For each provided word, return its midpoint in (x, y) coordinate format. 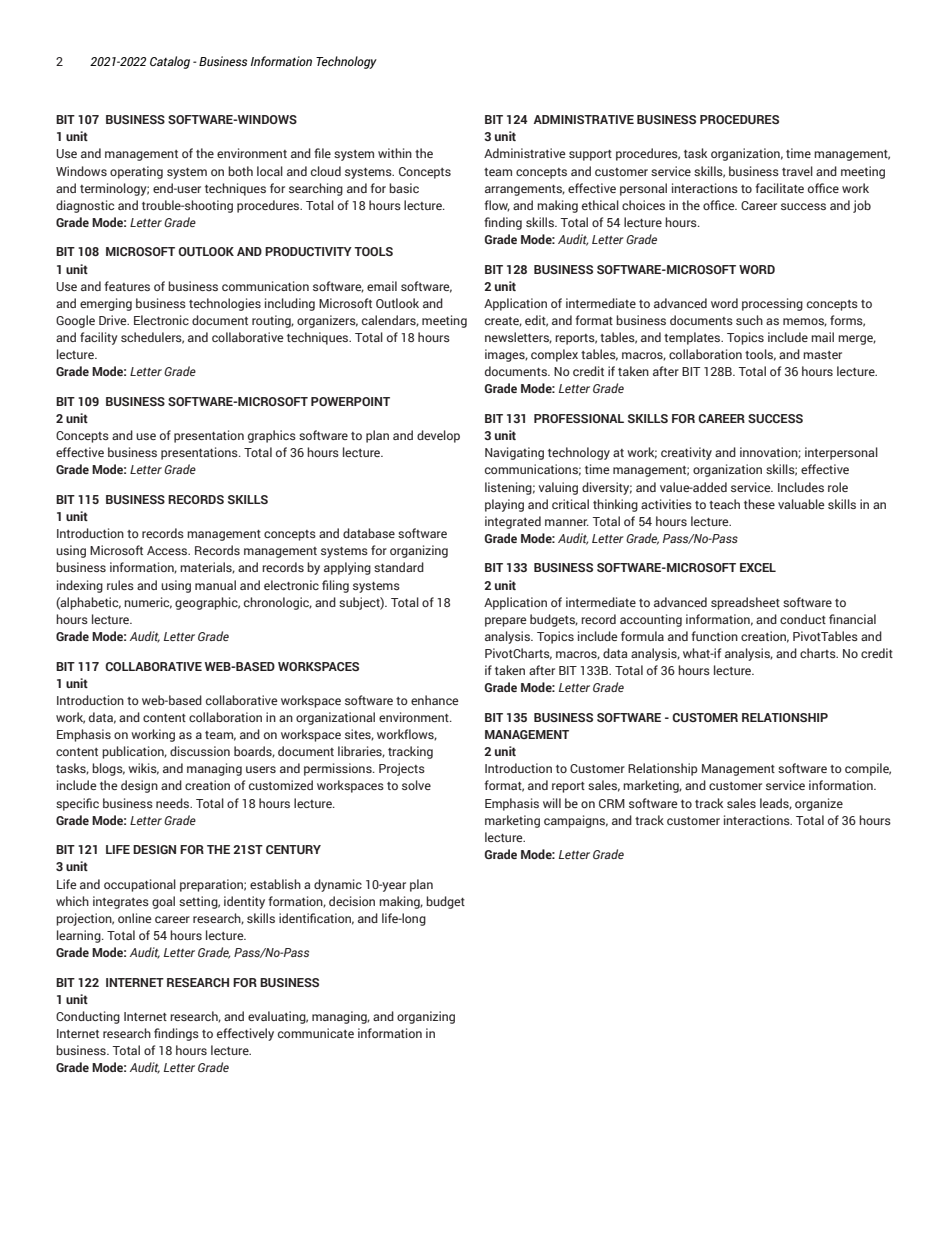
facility (99, 338)
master (822, 355)
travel (797, 171)
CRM (612, 803)
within (395, 153)
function (714, 636)
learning (80, 936)
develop (438, 436)
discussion (200, 751)
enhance (435, 700)
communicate (316, 1033)
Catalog (170, 62)
